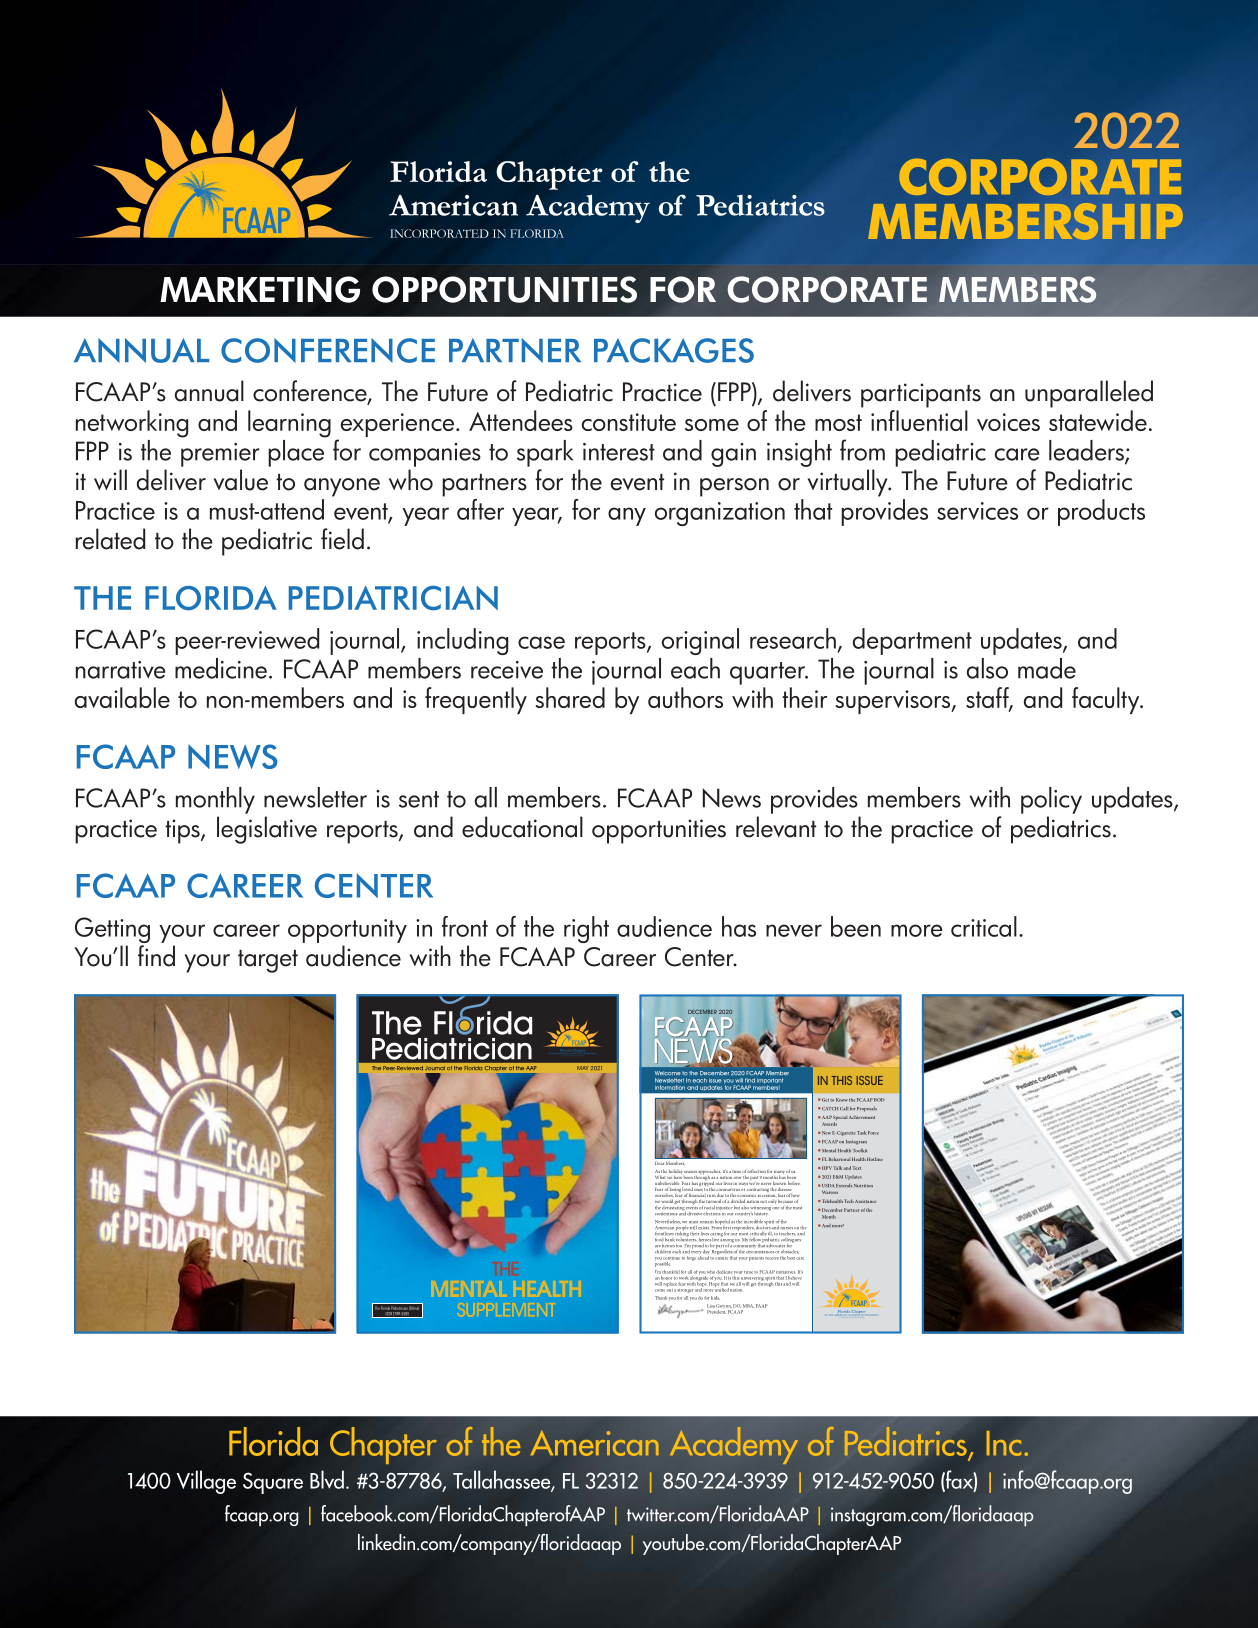 The width and height of the image is (1258, 1628). I want to click on right, so click(586, 929).
